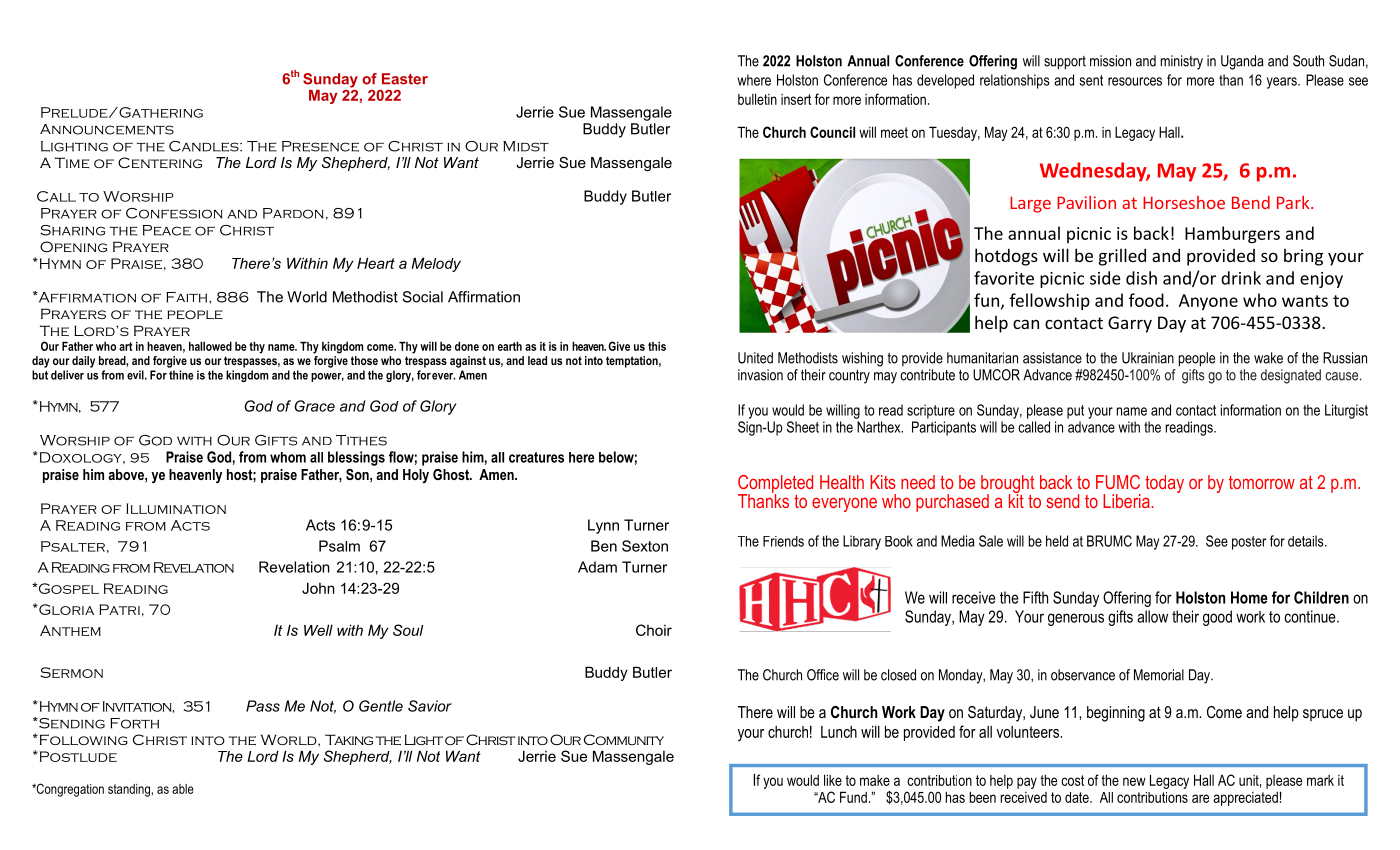  I want to click on Faith, so click(188, 297).
